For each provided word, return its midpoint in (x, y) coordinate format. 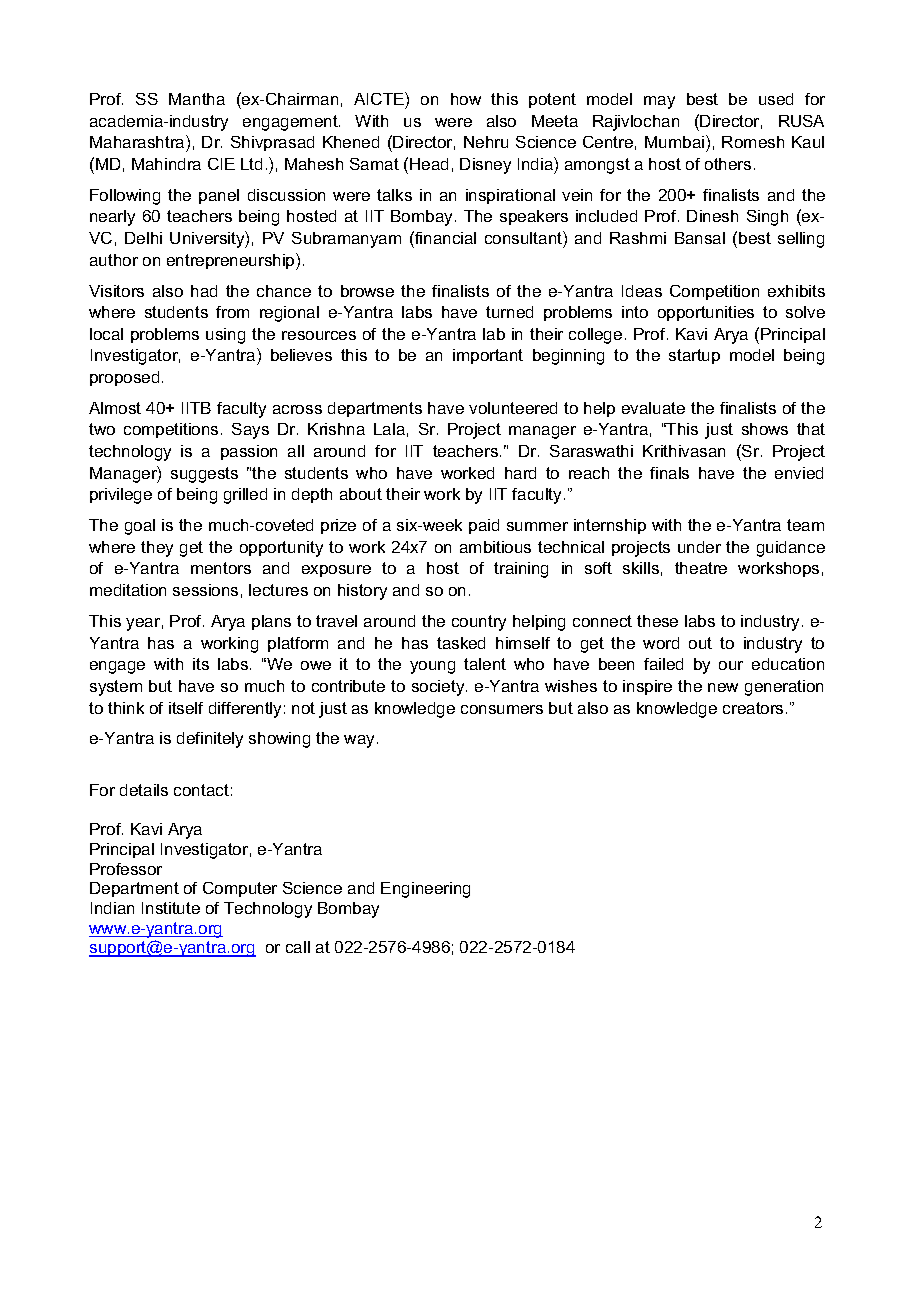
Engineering (425, 890)
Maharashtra (138, 141)
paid (484, 526)
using (225, 336)
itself (186, 708)
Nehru (486, 142)
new (723, 687)
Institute (171, 908)
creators (753, 708)
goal (140, 527)
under (699, 547)
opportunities (706, 313)
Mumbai (676, 141)
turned (509, 312)
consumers (502, 709)
